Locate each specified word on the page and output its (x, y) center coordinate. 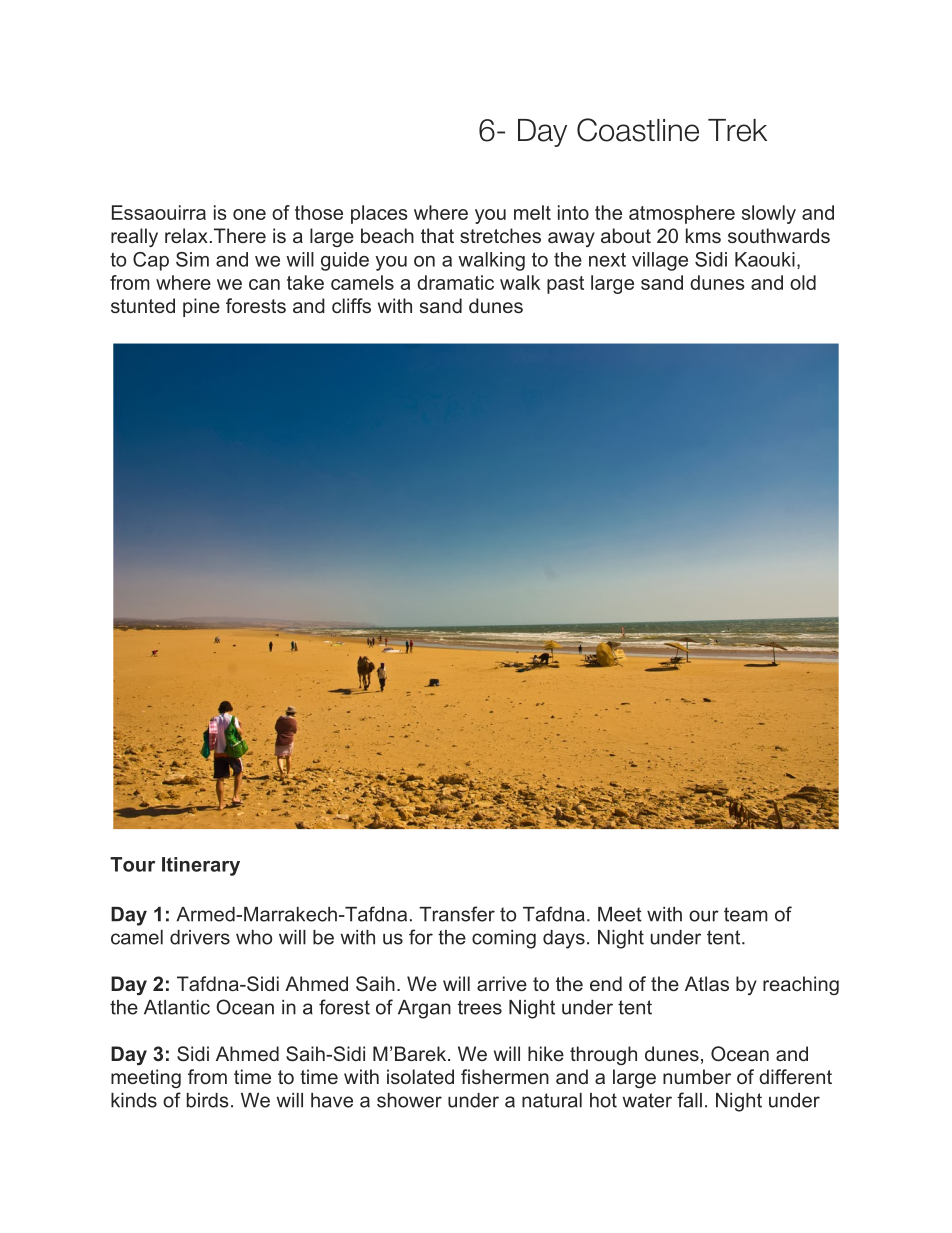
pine (201, 307)
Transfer (457, 914)
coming (504, 939)
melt (532, 212)
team (746, 914)
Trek (737, 130)
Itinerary (201, 866)
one (249, 214)
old (803, 282)
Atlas (707, 983)
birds (208, 1100)
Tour (132, 864)
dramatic (455, 282)
